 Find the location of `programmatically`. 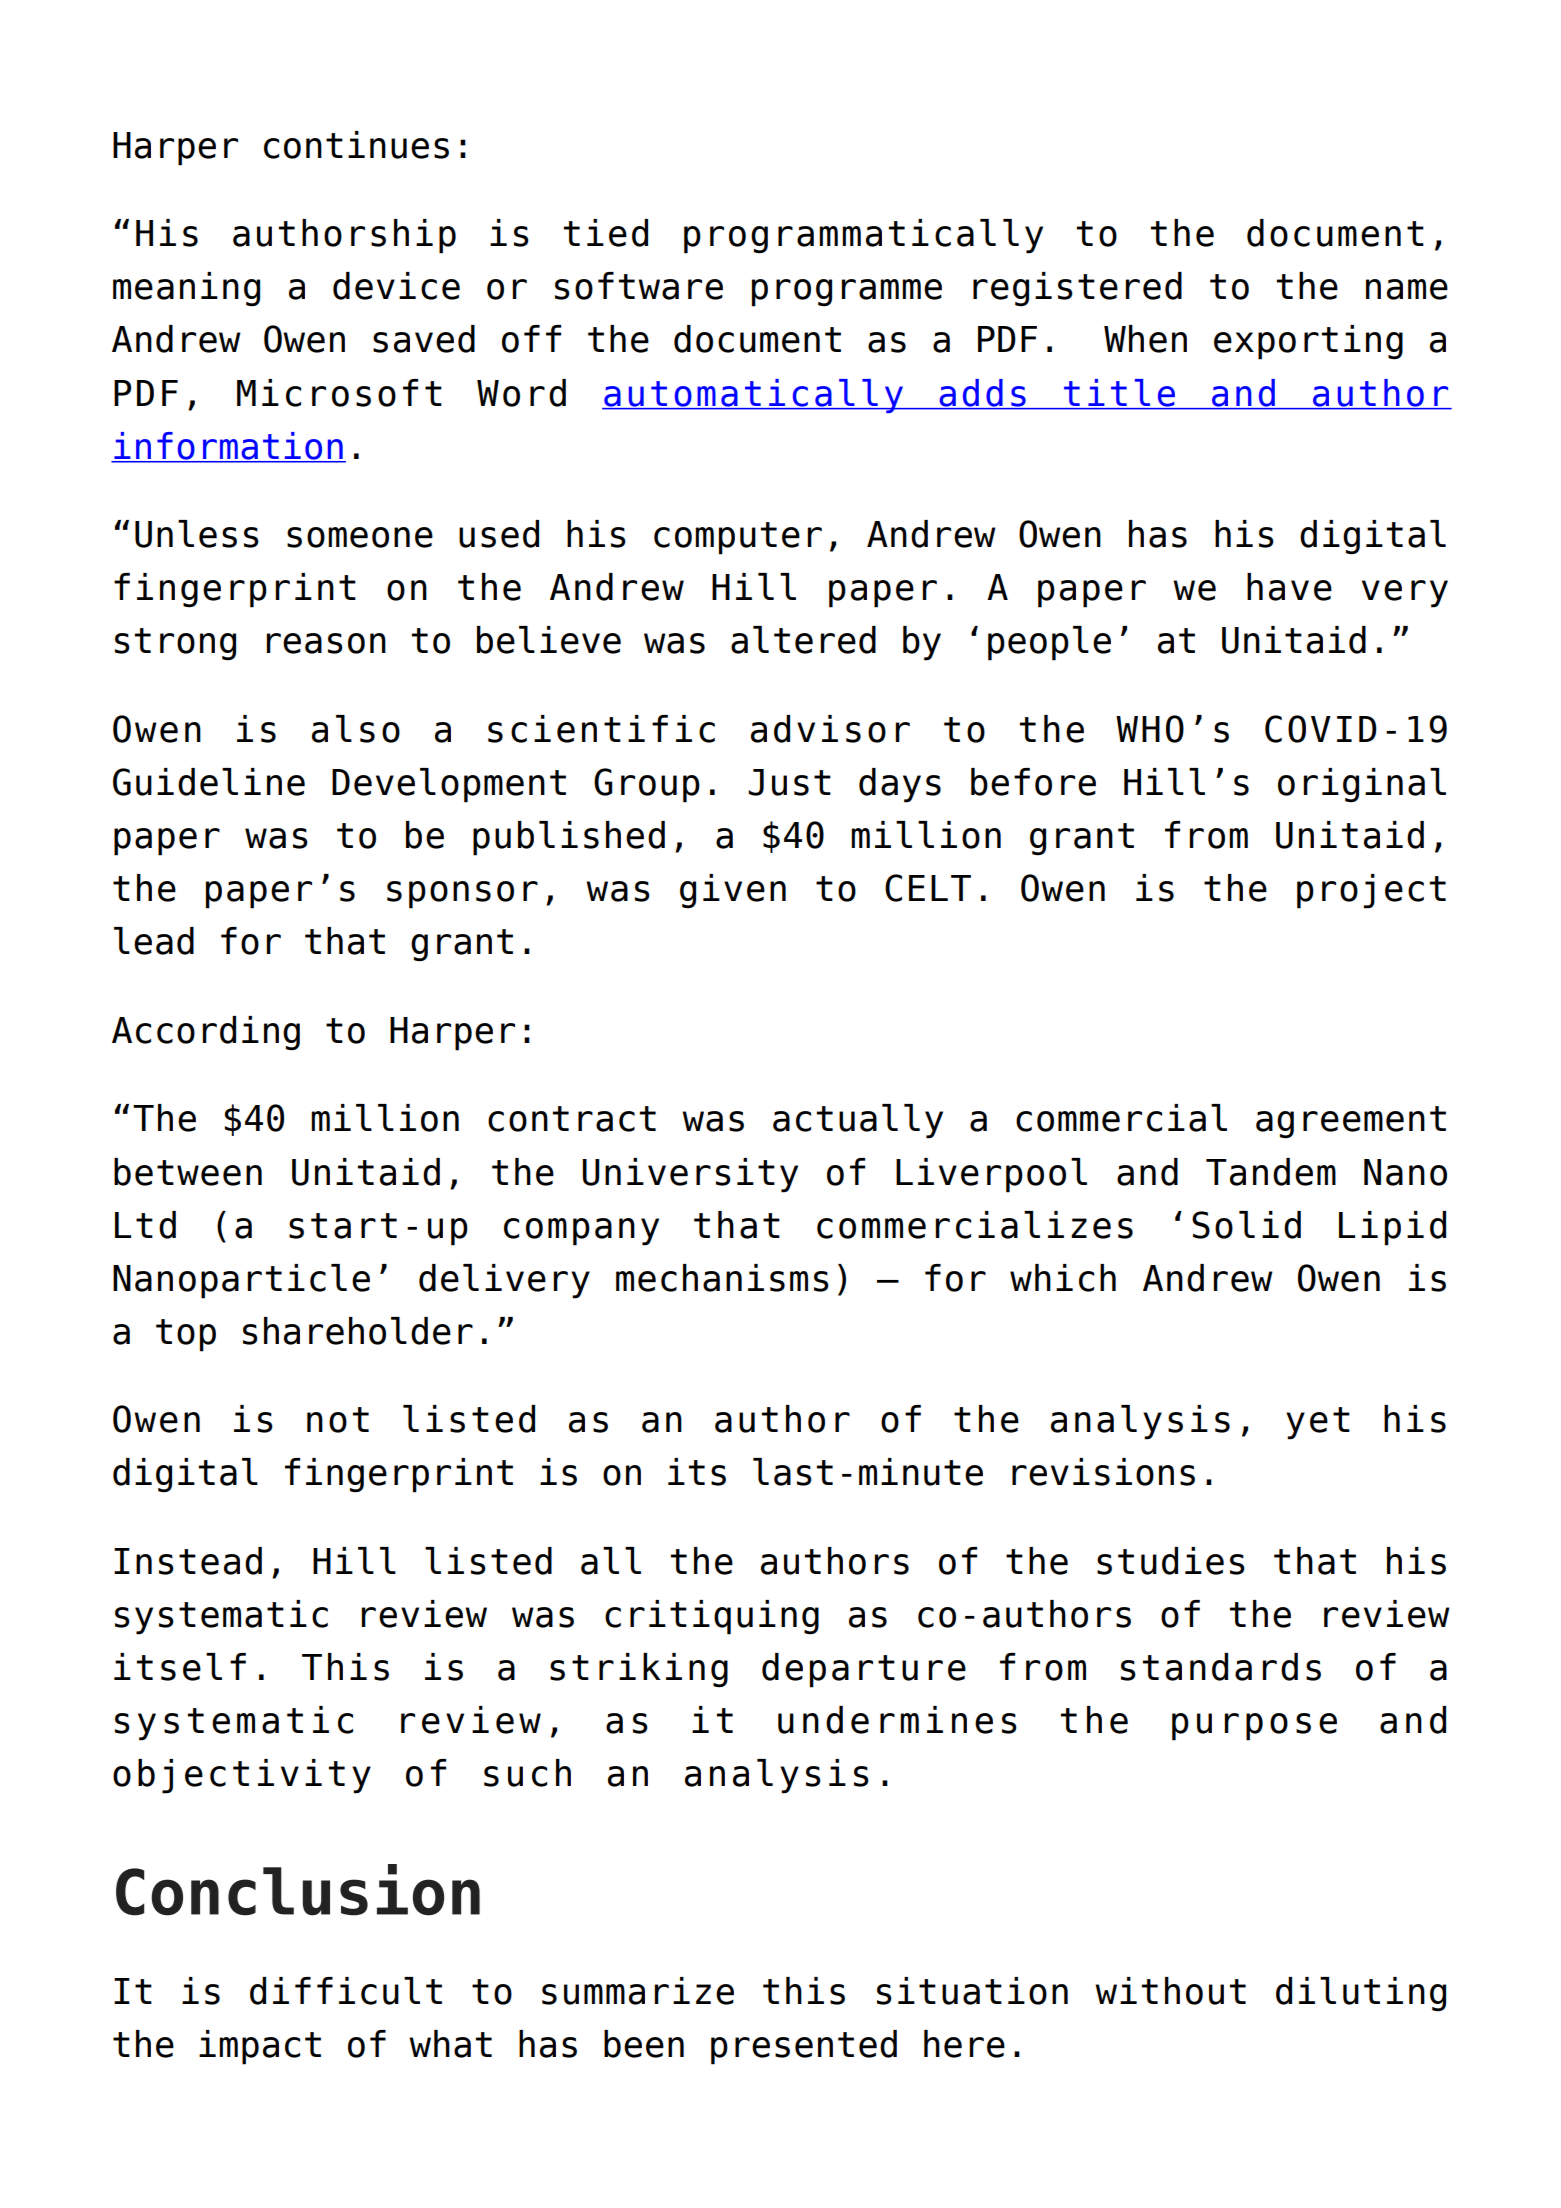

programmatically is located at coordinates (863, 236).
